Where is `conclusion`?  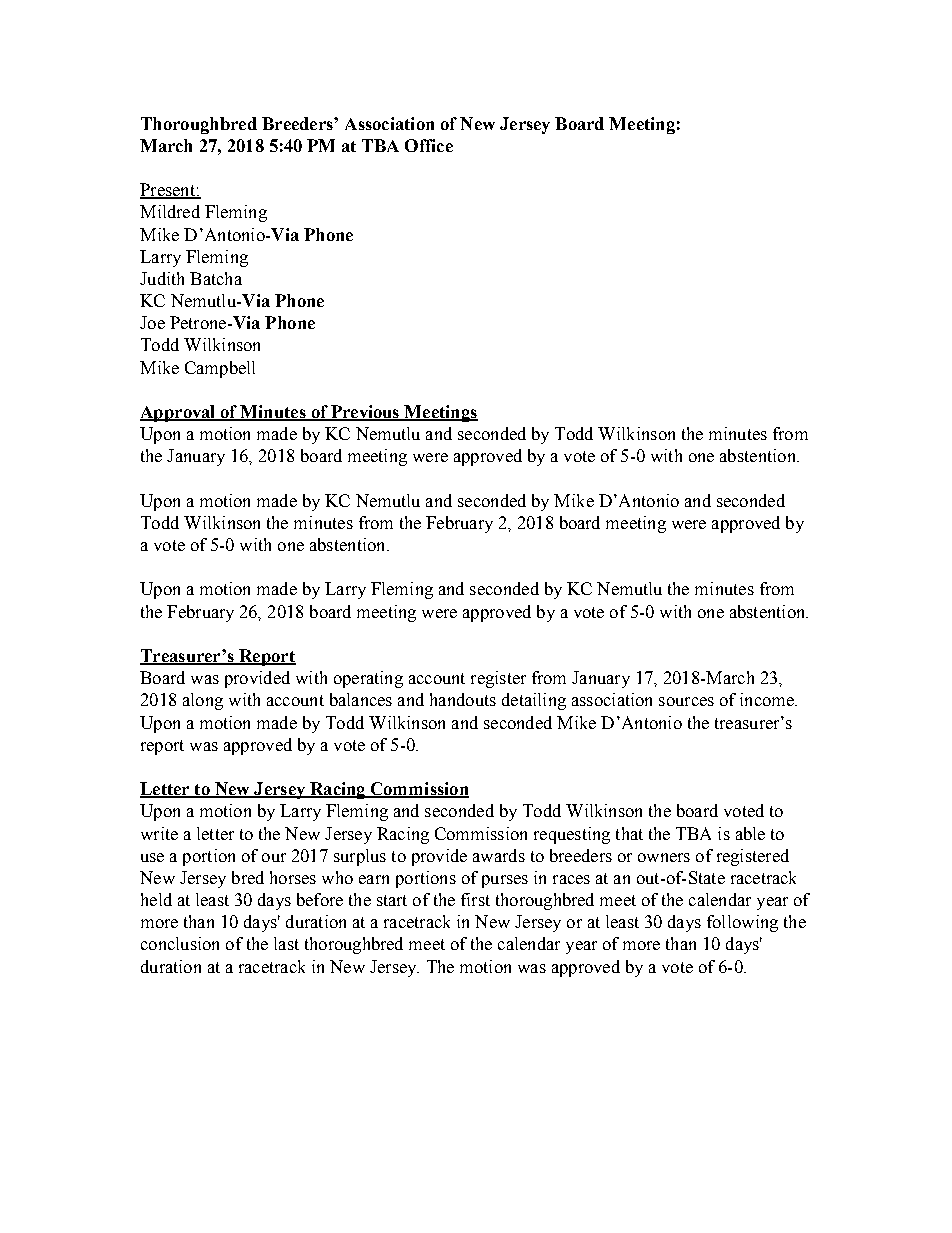
conclusion is located at coordinates (180, 943).
